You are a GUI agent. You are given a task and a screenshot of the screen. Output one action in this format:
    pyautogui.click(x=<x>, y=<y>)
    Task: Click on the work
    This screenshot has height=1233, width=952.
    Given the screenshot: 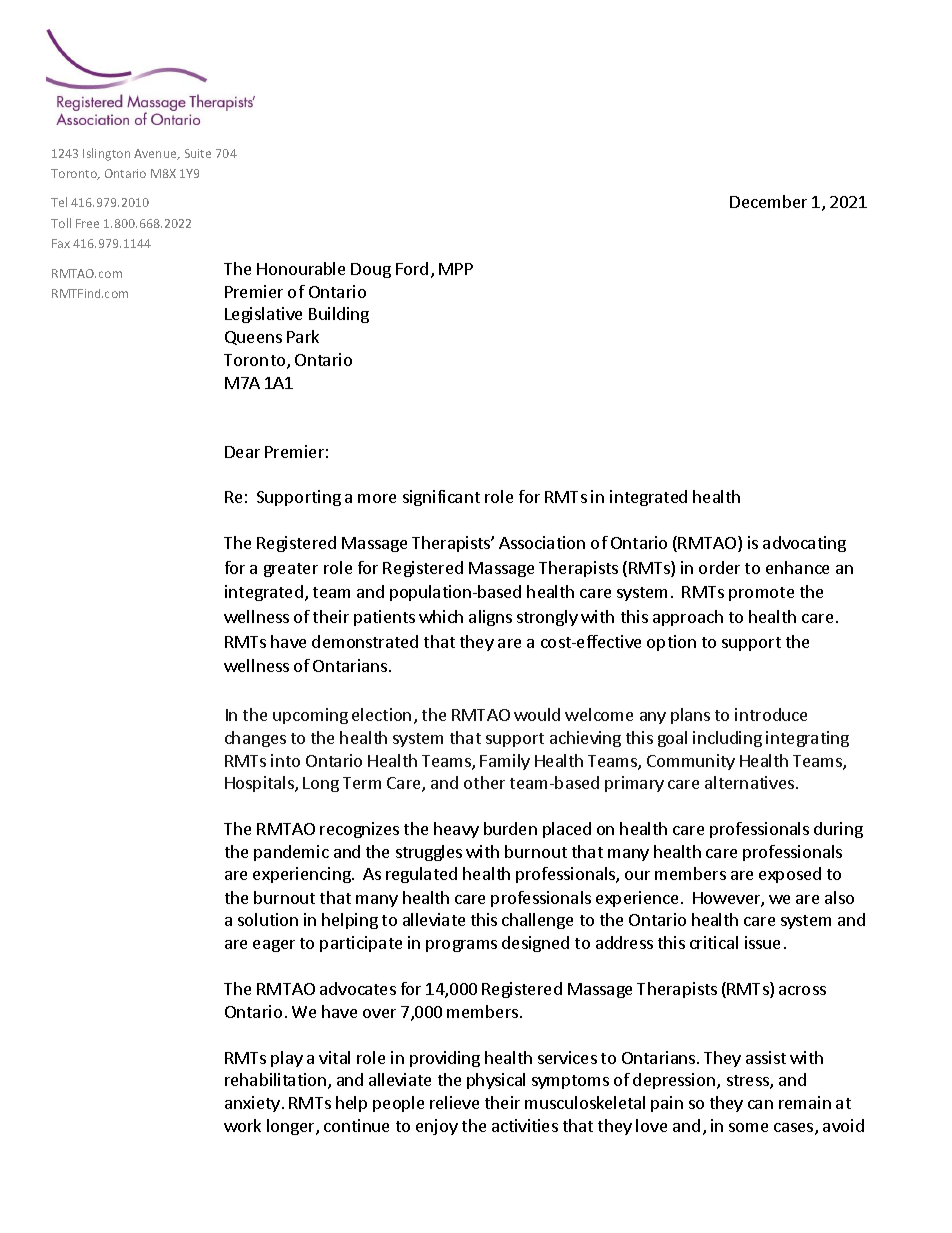 What is the action you would take?
    pyautogui.click(x=242, y=1125)
